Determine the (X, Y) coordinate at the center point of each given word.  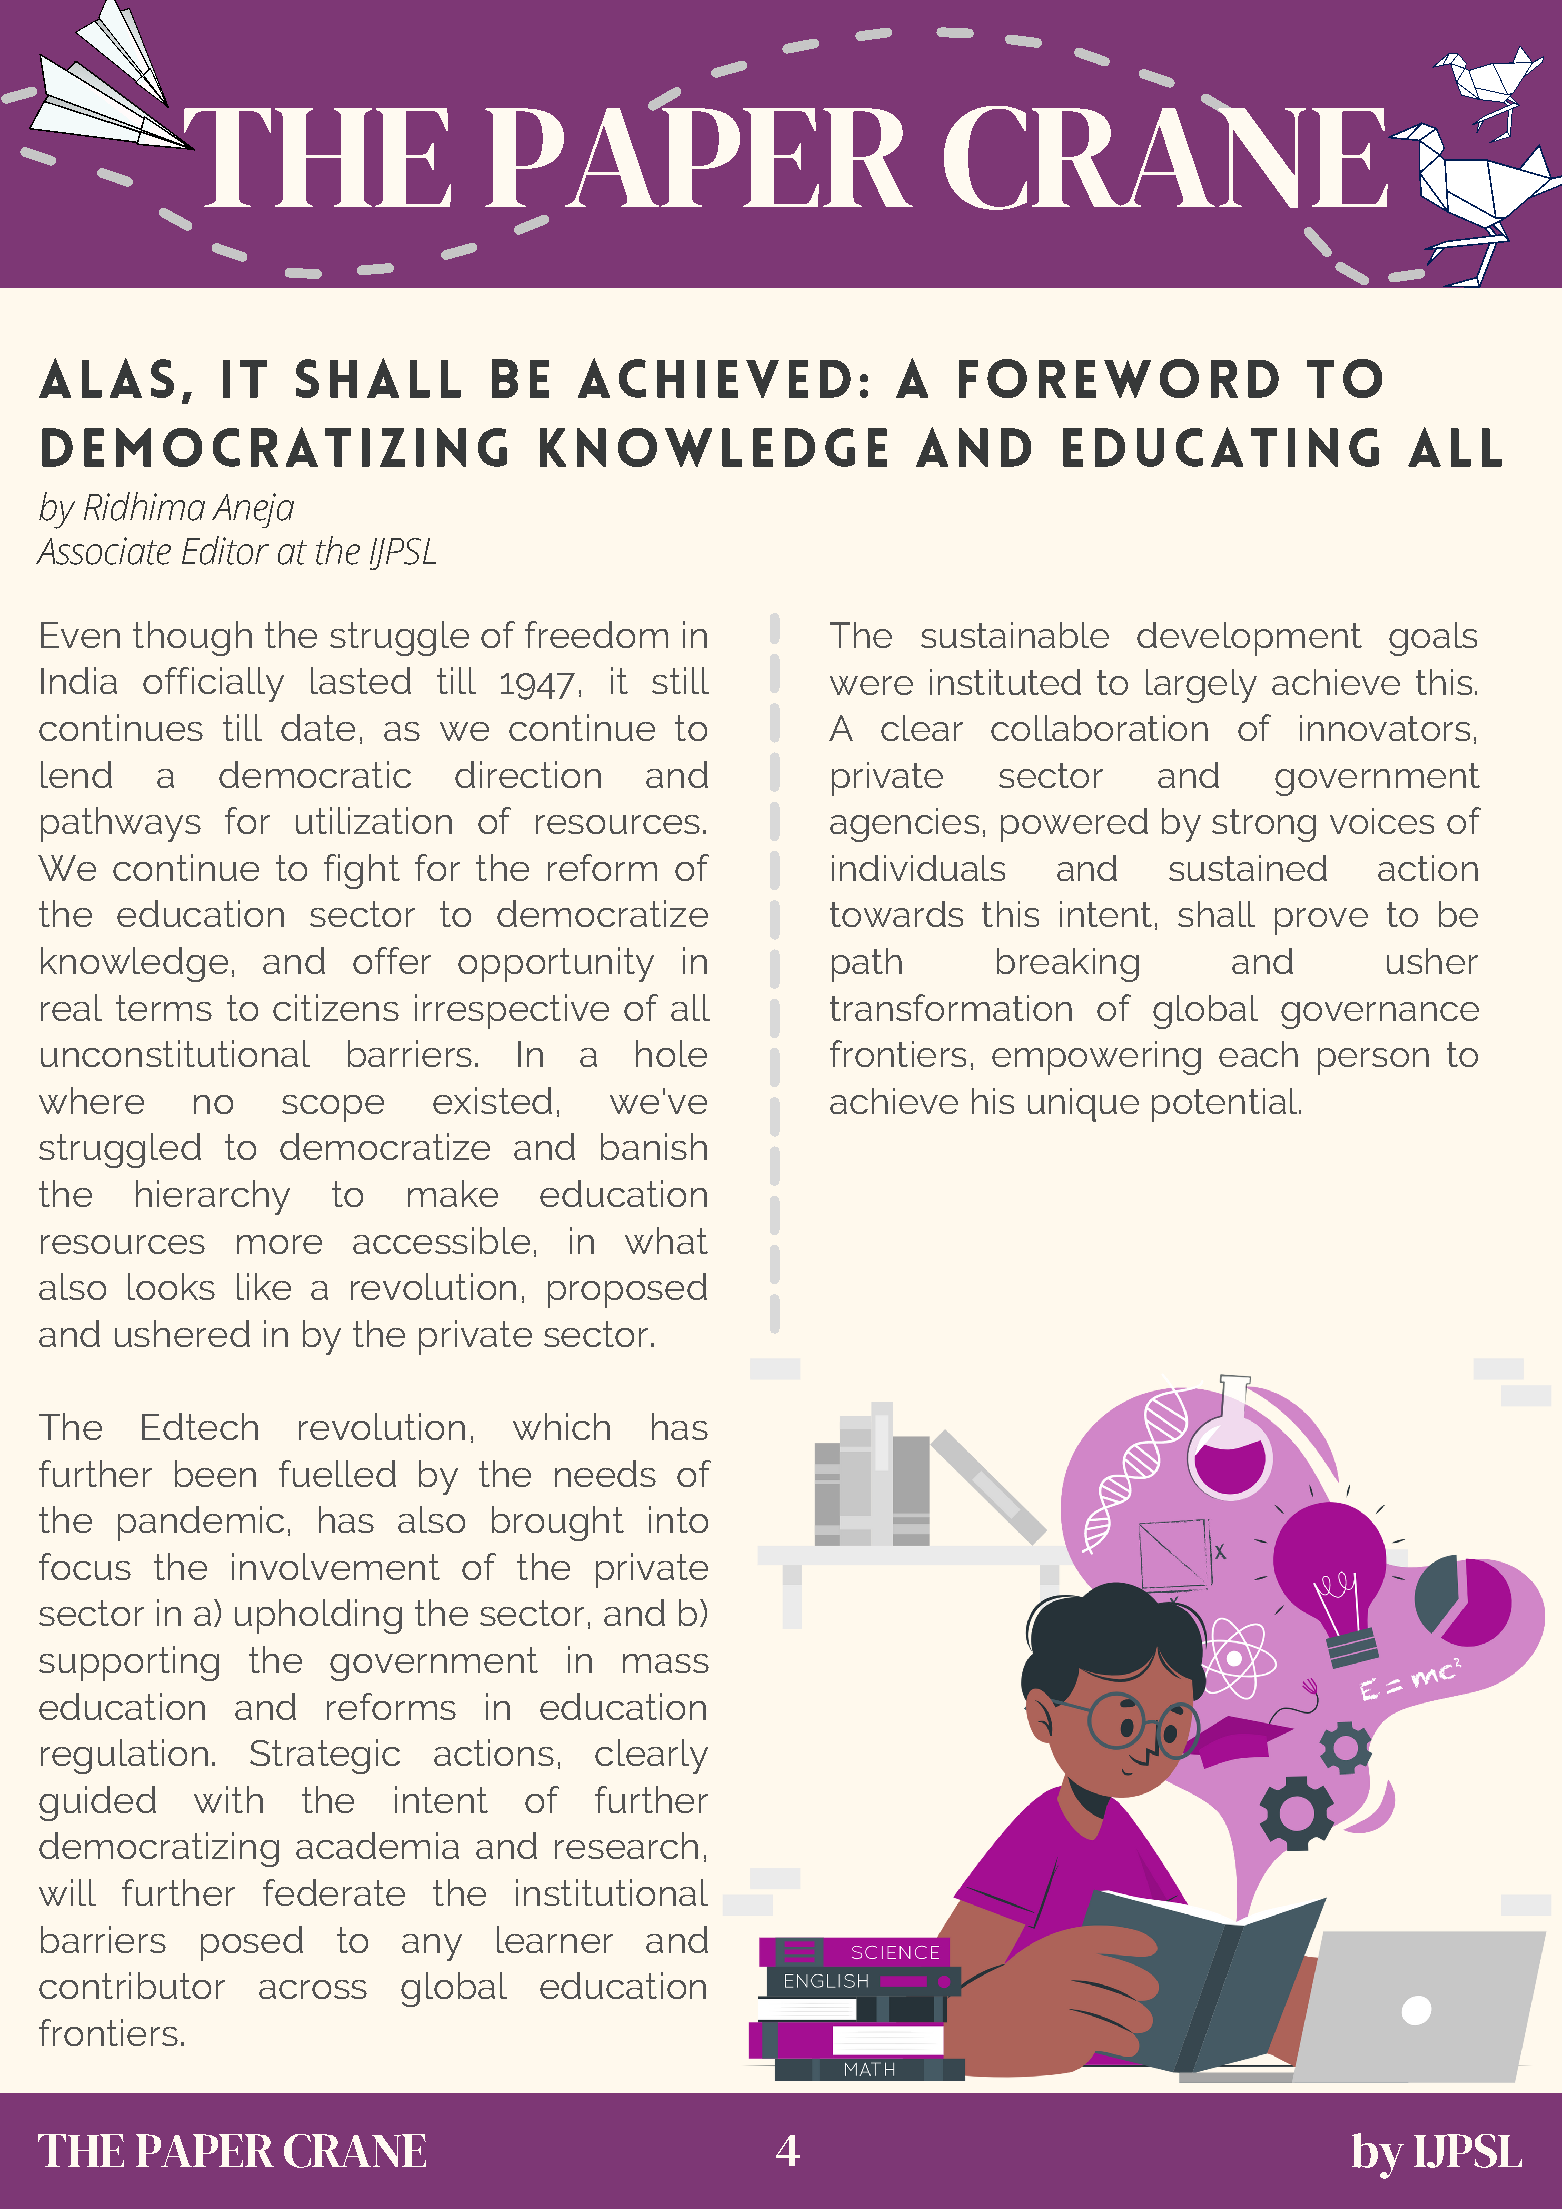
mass (666, 1663)
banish (654, 1146)
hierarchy (213, 1197)
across (313, 1989)
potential (1226, 1105)
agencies (904, 825)
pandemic (201, 1523)
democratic (315, 774)
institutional (612, 1892)
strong (1264, 825)
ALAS (106, 378)
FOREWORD (1119, 378)
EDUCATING (1221, 447)
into (678, 1519)
